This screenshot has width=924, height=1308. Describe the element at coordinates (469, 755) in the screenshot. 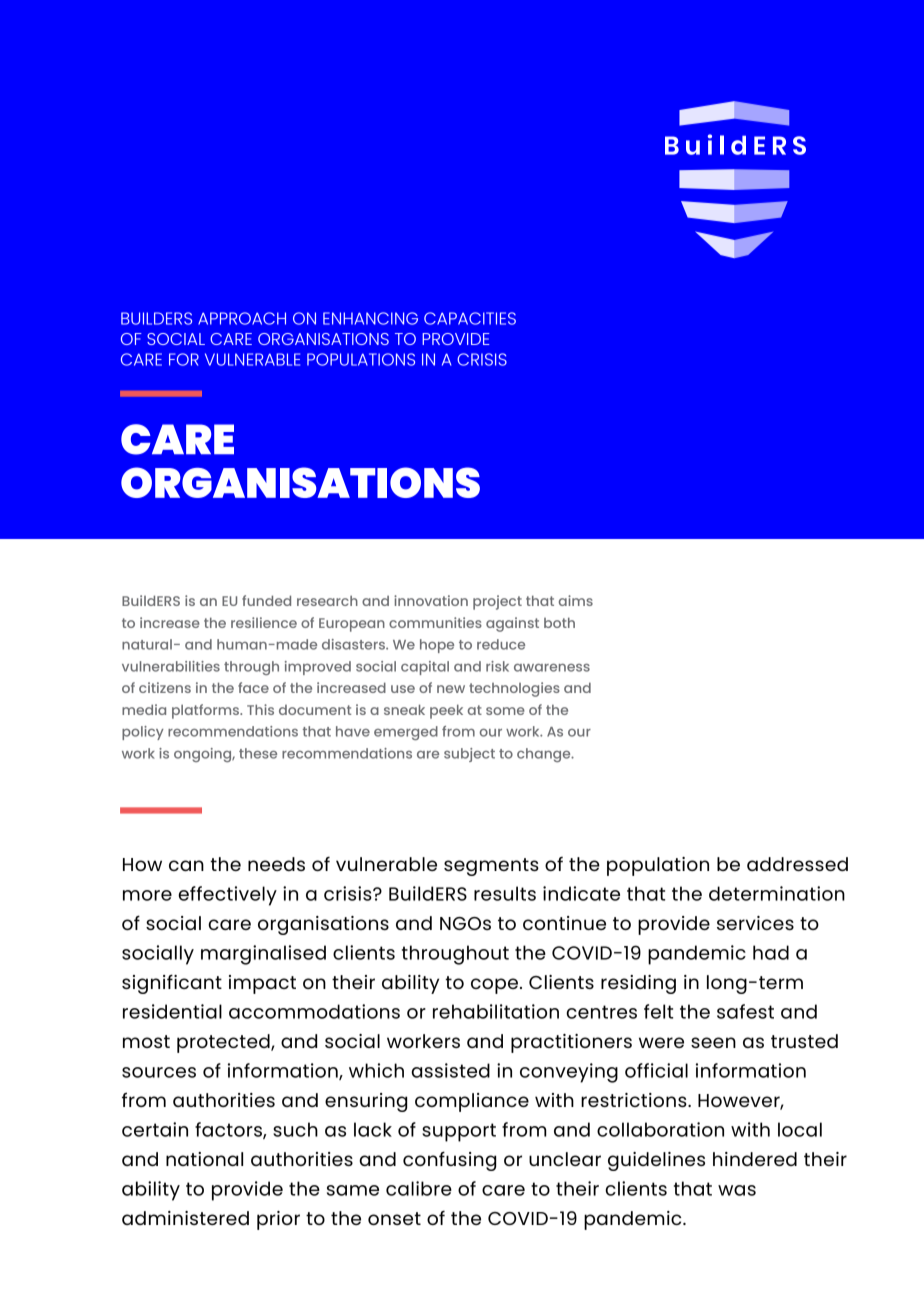

I see `subject` at that location.
